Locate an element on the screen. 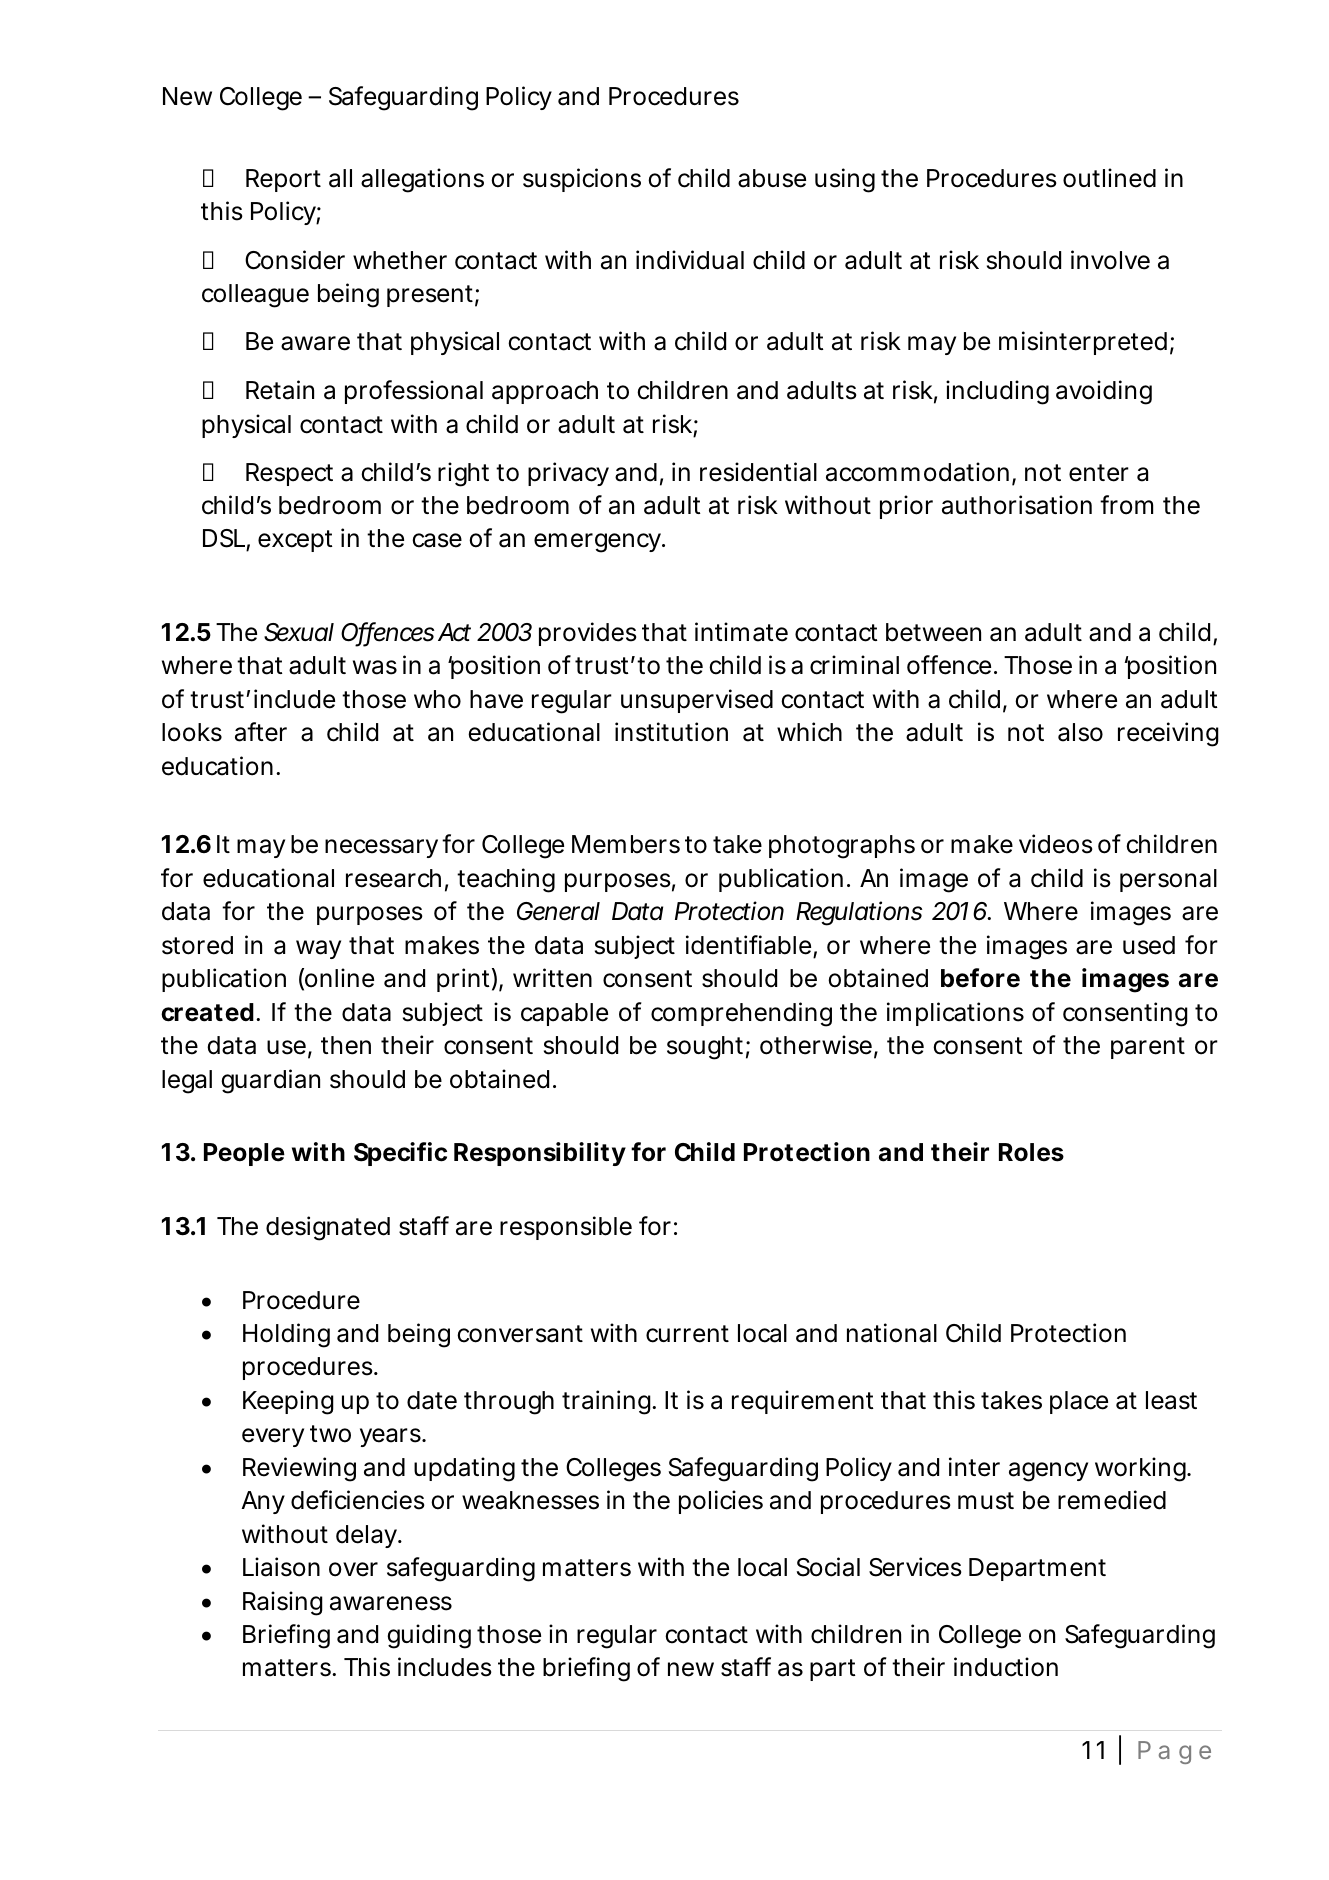 The width and height of the screenshot is (1329, 1880). Raising is located at coordinates (283, 1603).
